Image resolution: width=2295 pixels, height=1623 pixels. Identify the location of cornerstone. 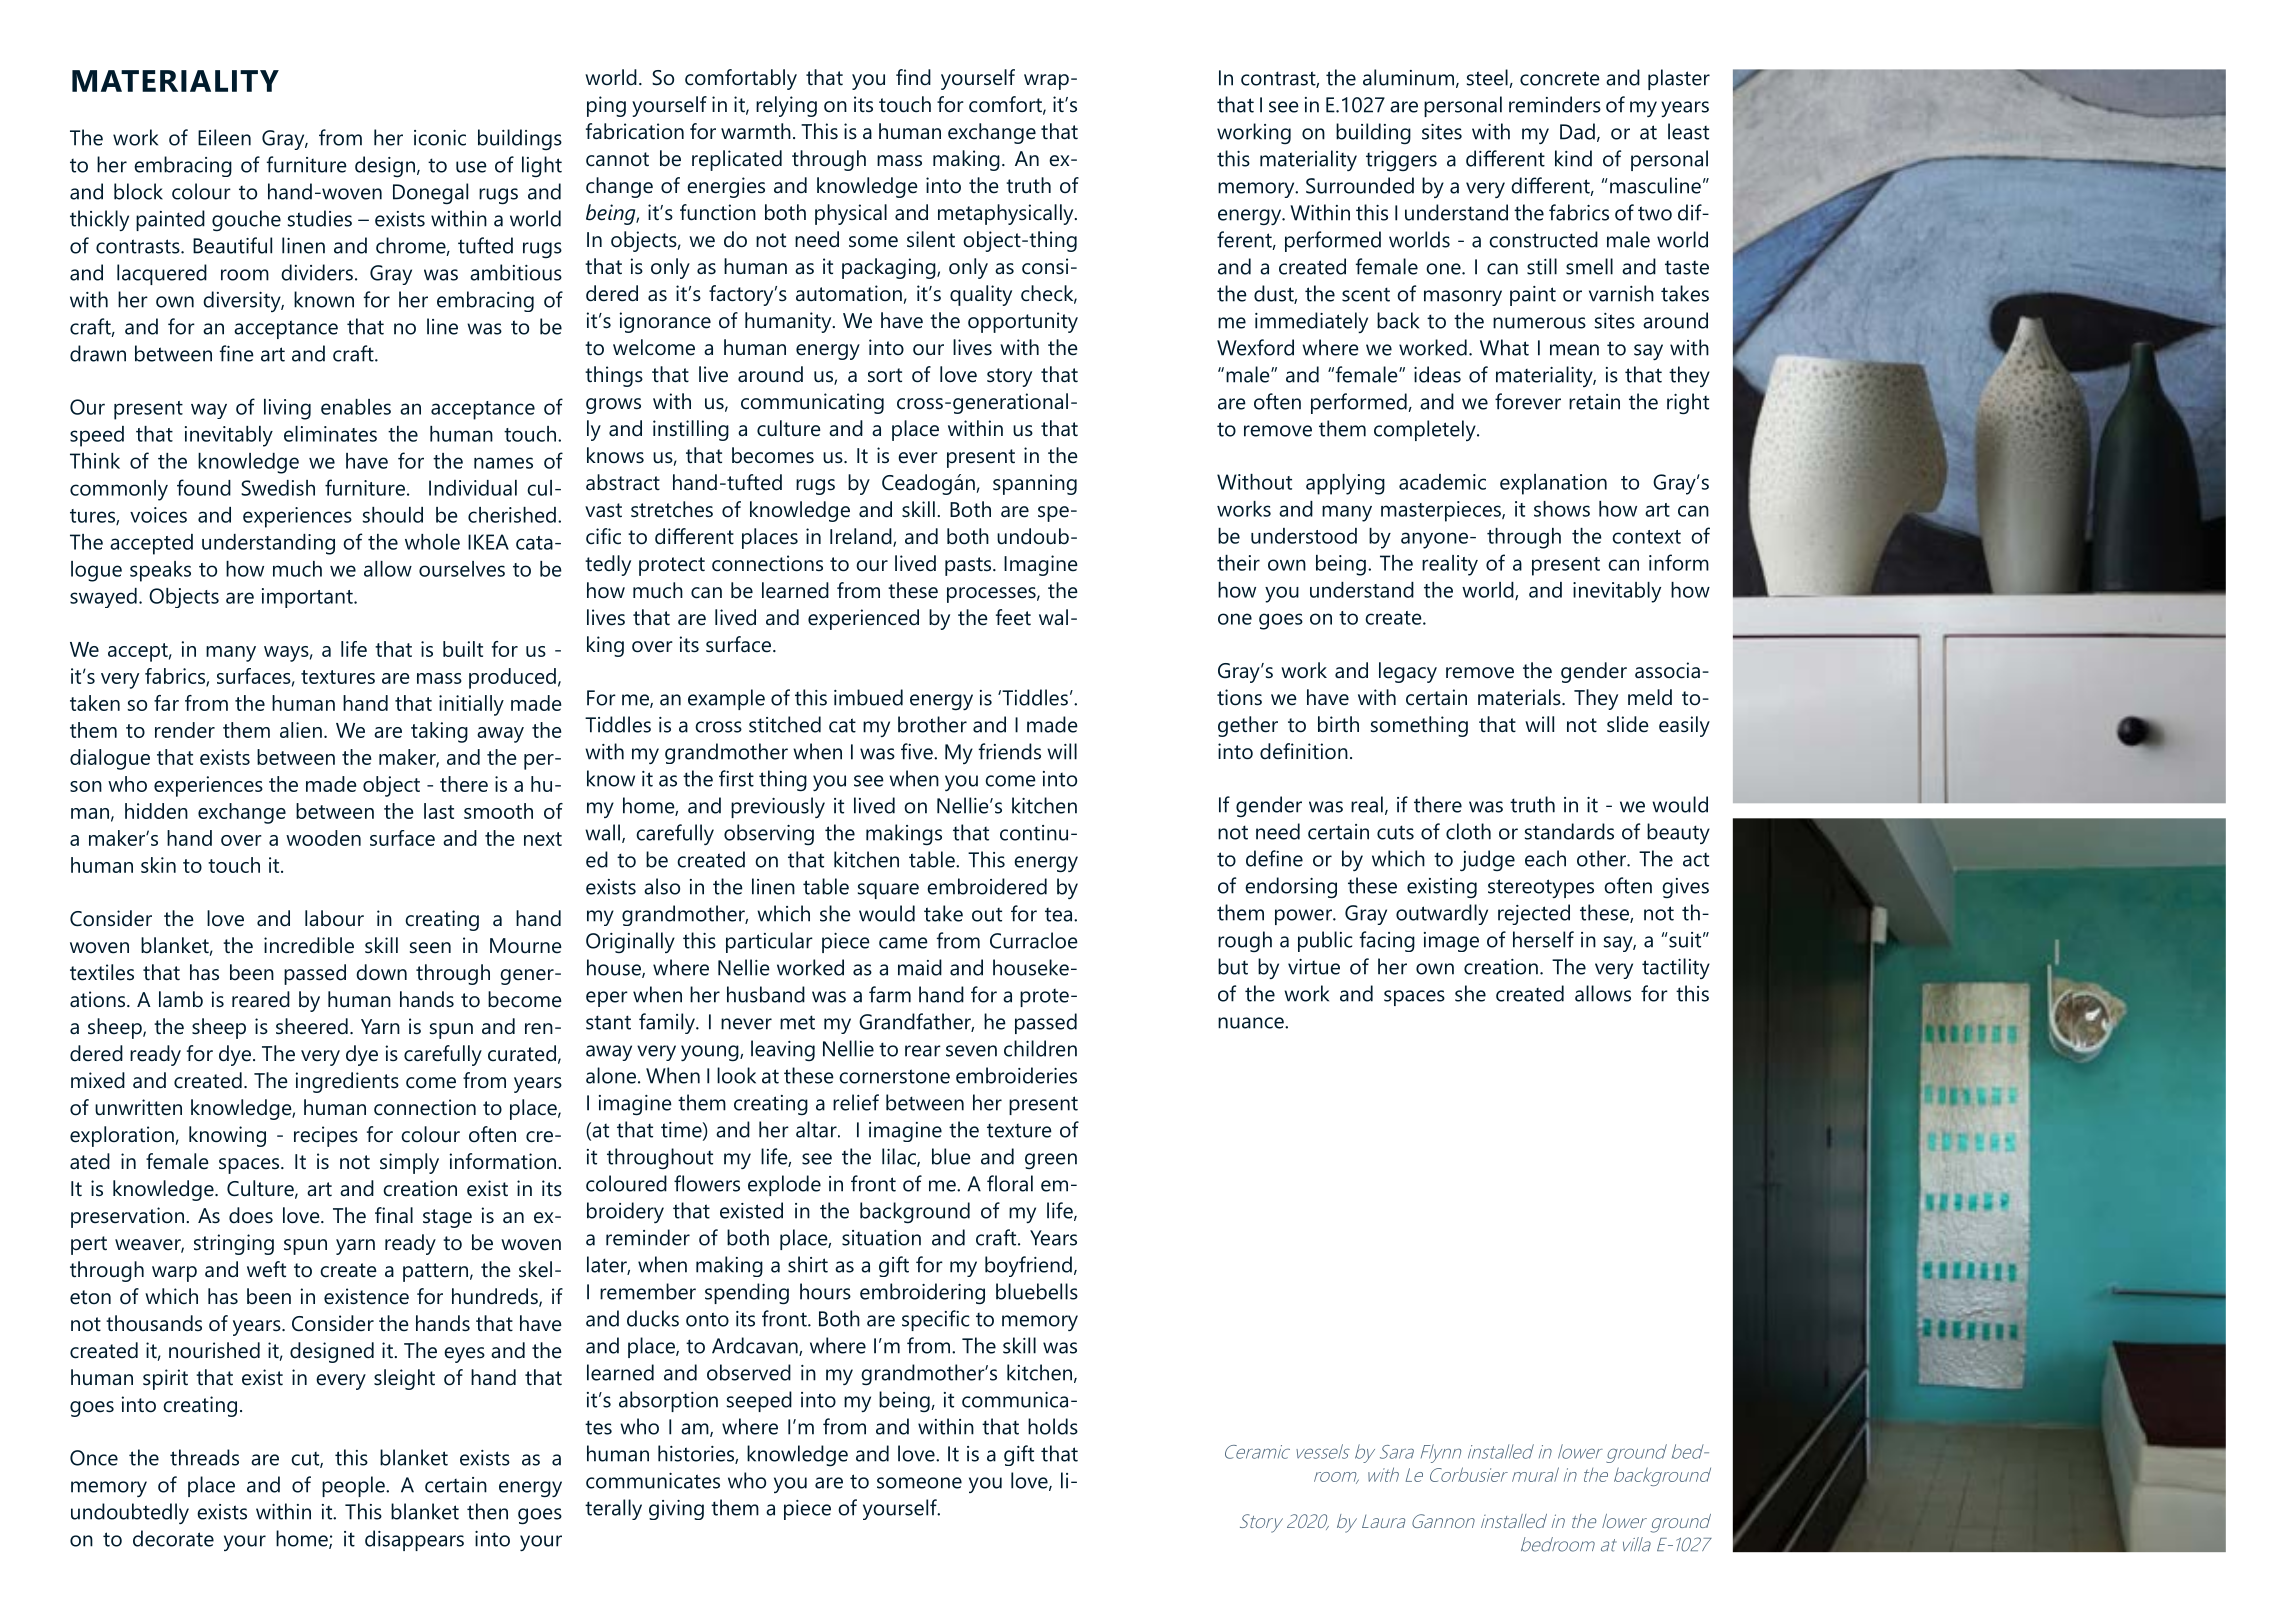
(894, 1076).
